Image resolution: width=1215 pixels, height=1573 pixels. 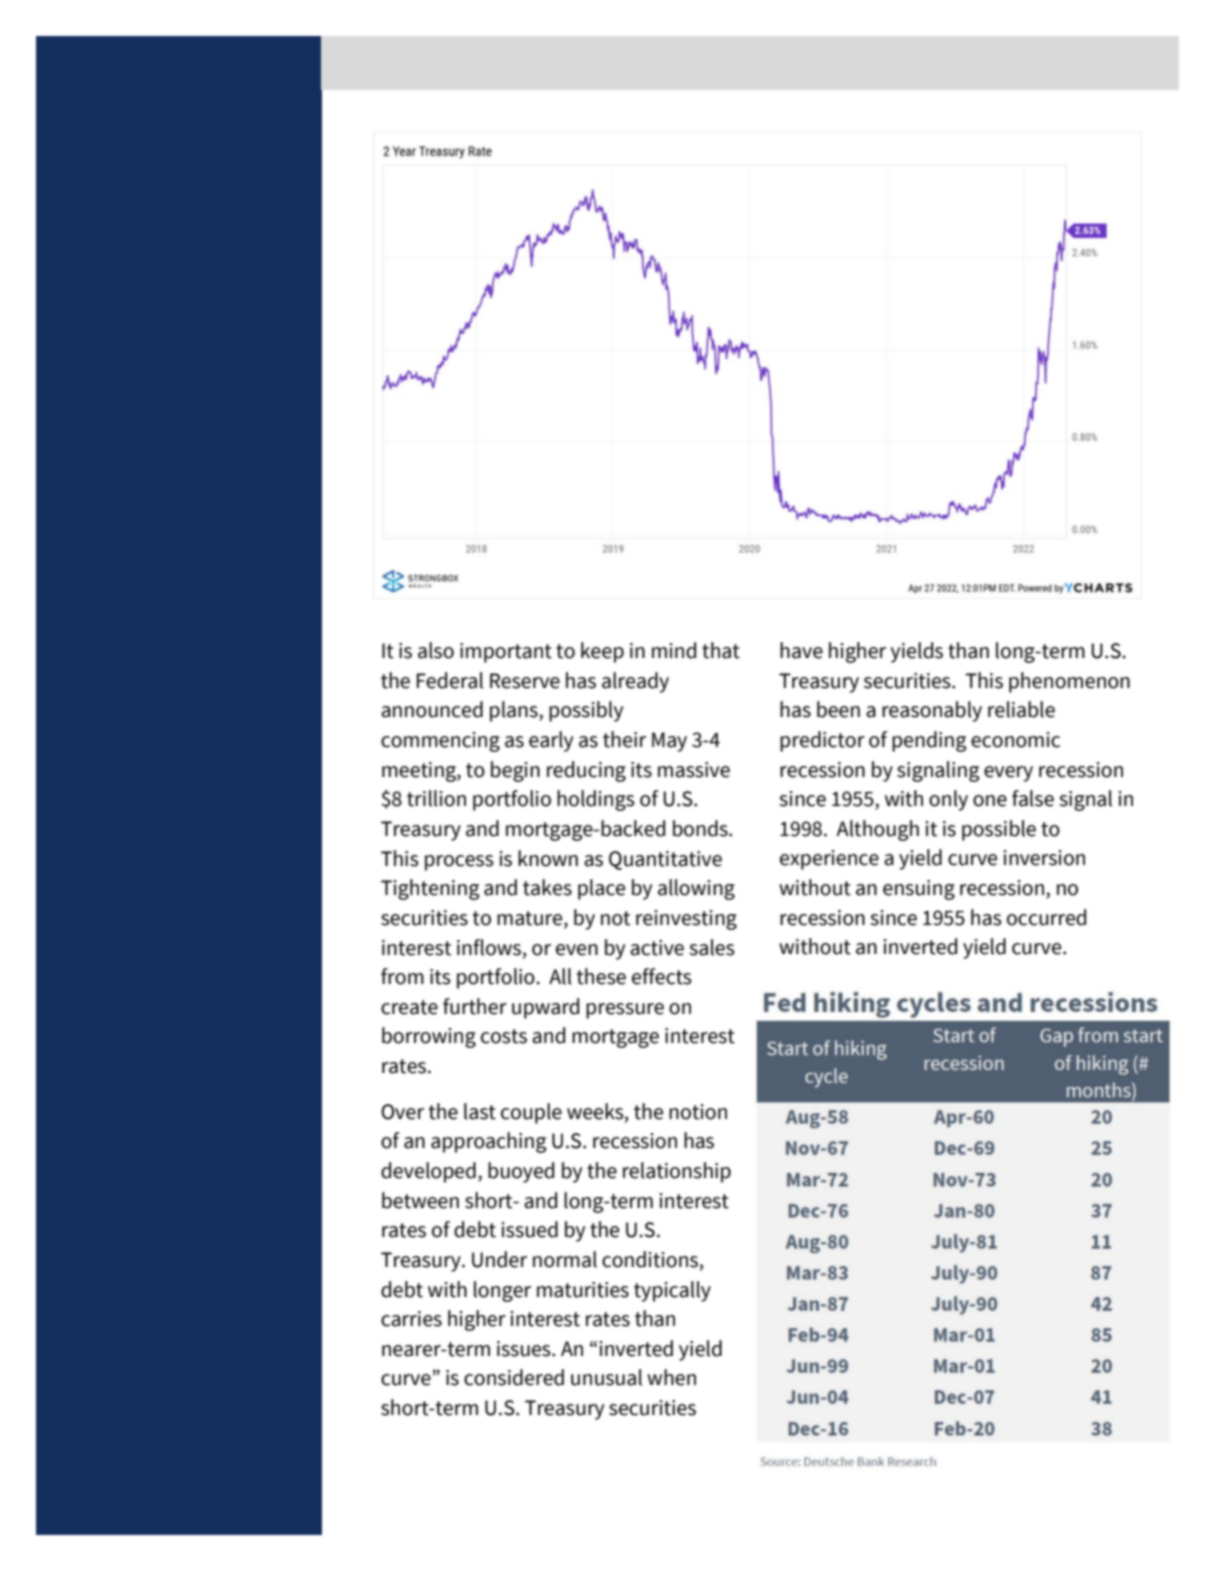 What do you see at coordinates (672, 1291) in the document?
I see `typically` at bounding box center [672, 1291].
